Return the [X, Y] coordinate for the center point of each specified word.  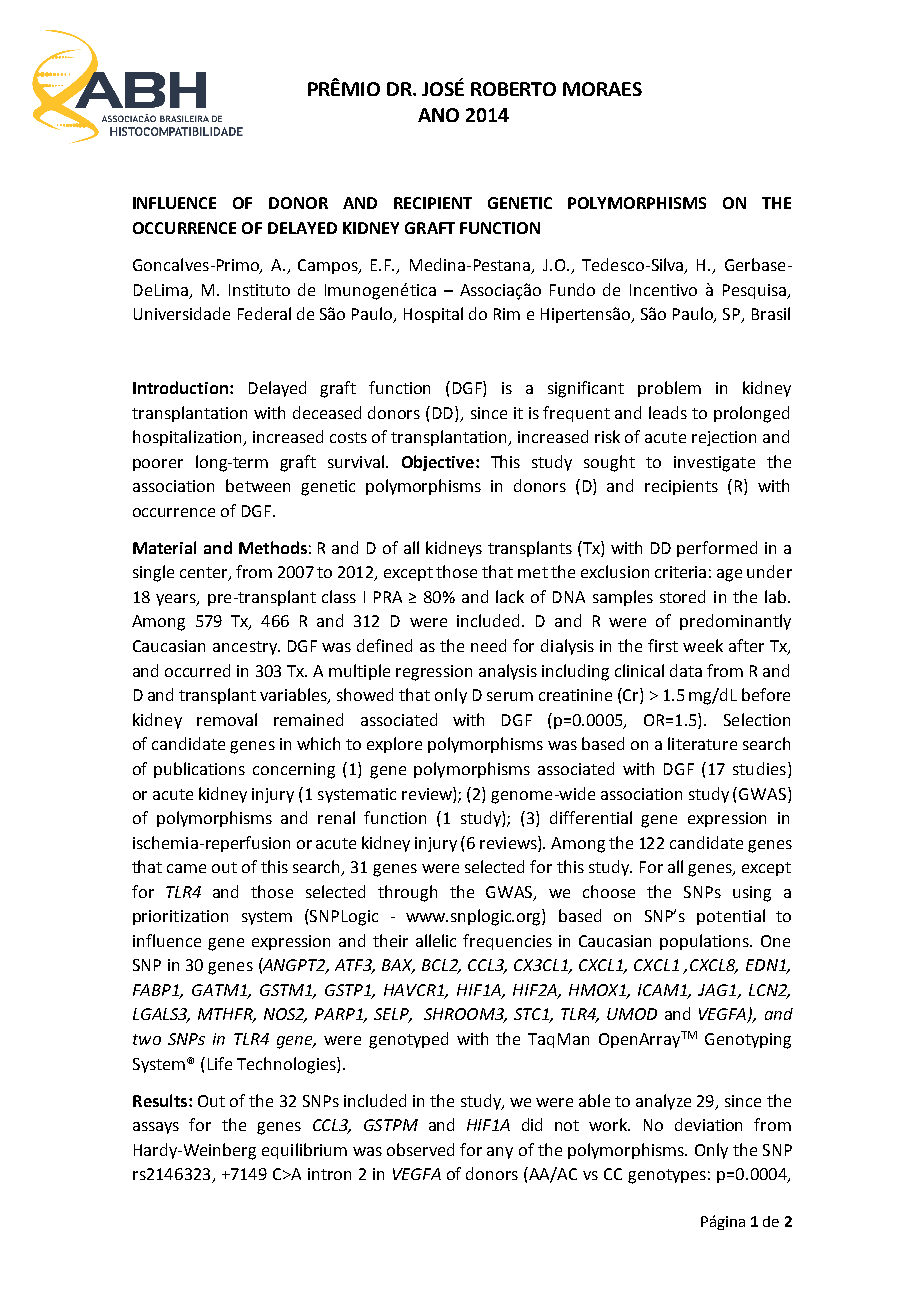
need [488, 645]
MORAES [602, 89]
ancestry [246, 648]
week [703, 645]
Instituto [259, 290]
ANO [438, 115]
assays [156, 1128]
